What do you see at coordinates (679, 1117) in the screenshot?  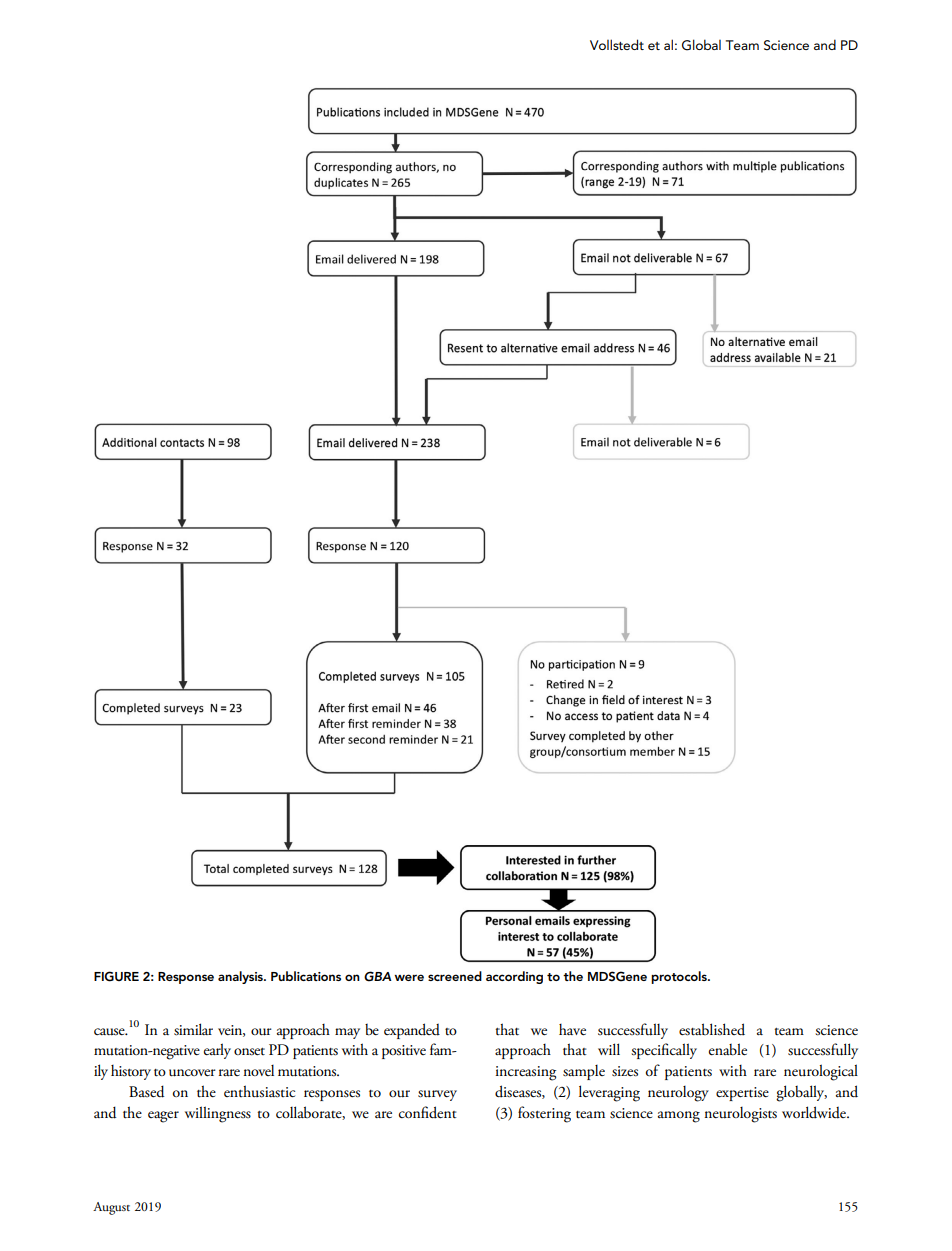 I see `among` at bounding box center [679, 1117].
